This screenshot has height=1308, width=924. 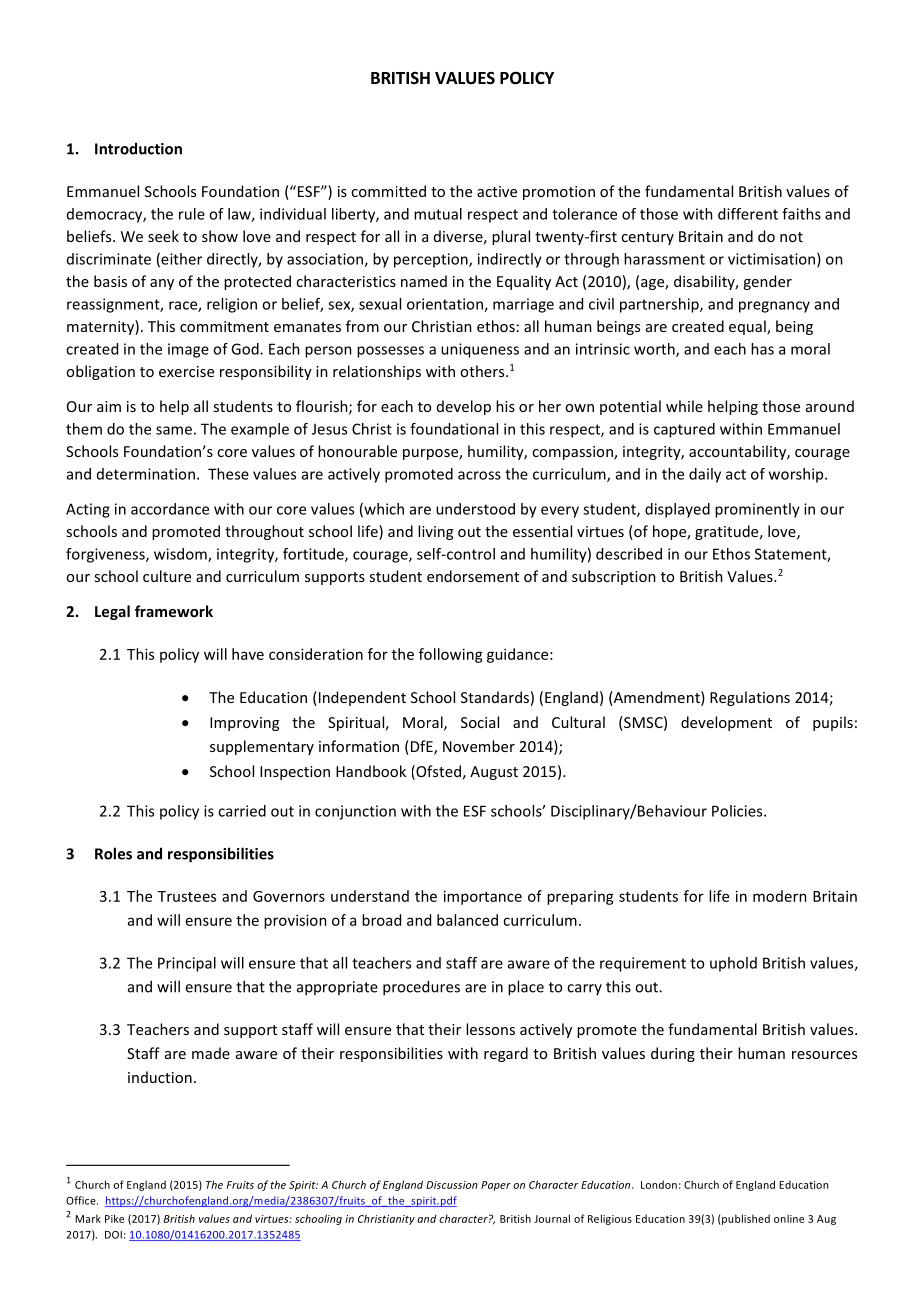 I want to click on Pike, so click(x=114, y=1218).
